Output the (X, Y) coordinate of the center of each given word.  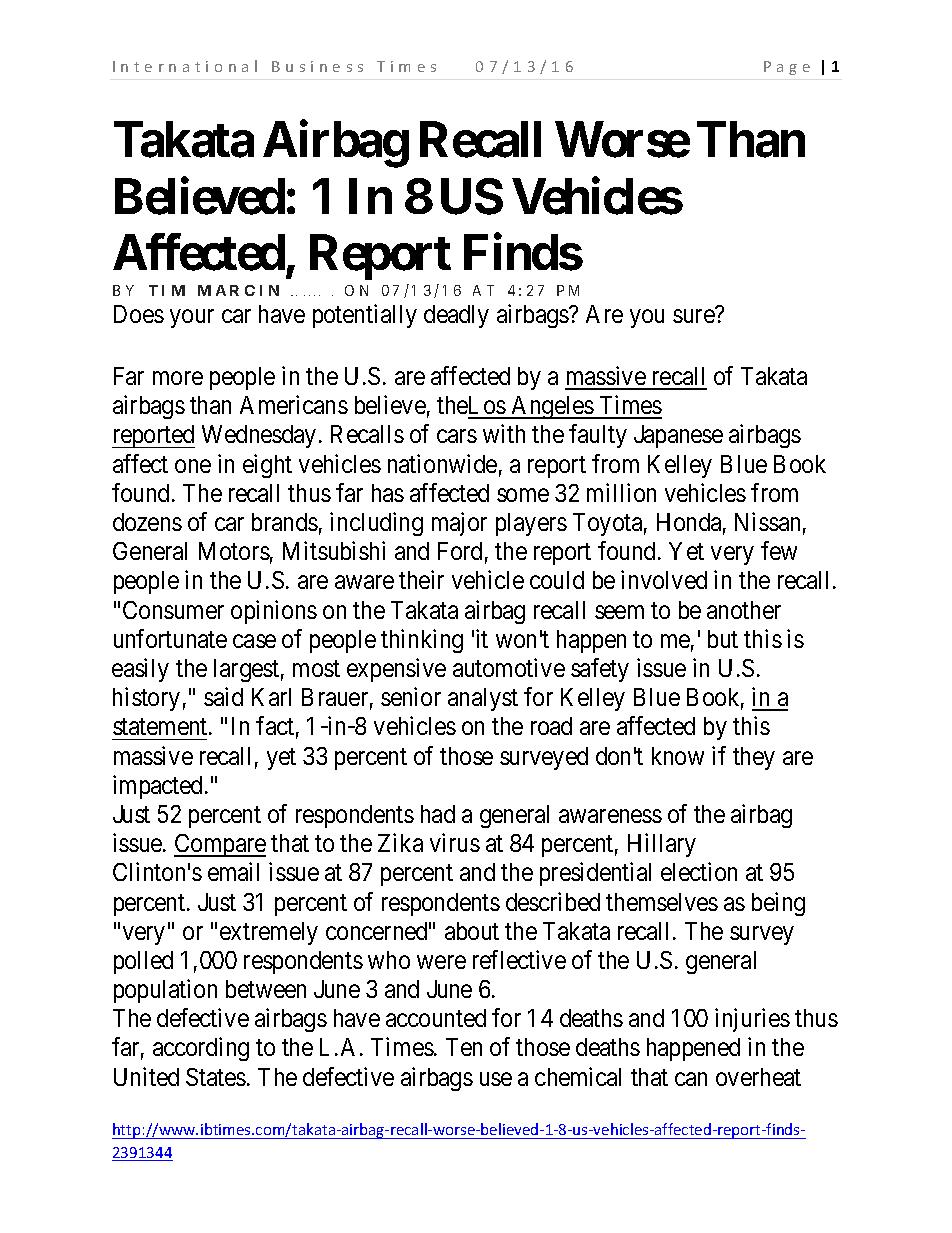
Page (787, 68)
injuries (752, 1020)
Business (317, 66)
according (201, 1049)
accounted (436, 1018)
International (185, 66)
